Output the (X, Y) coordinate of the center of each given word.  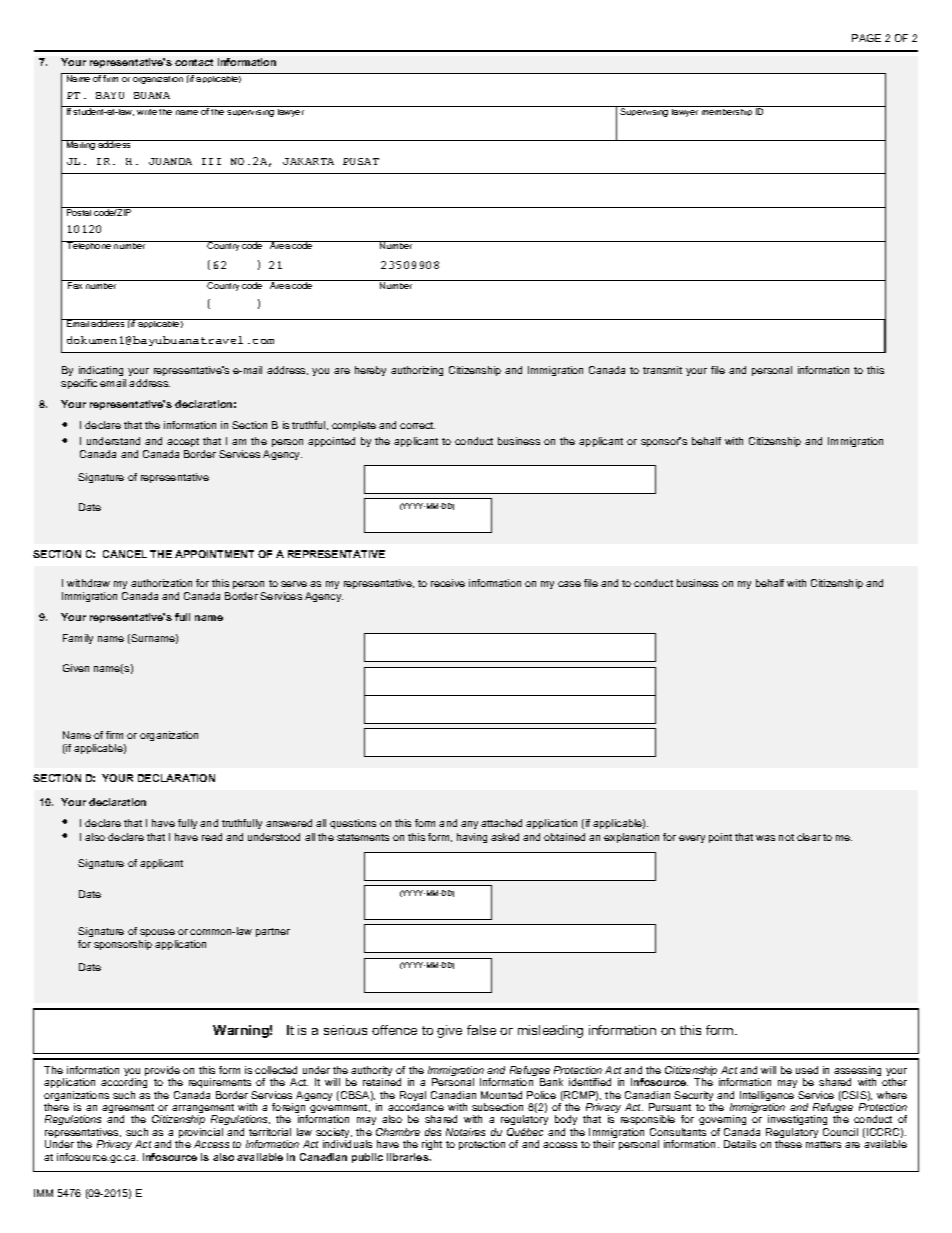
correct (417, 425)
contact (194, 62)
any (469, 825)
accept (183, 442)
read (212, 837)
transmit (662, 370)
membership (727, 112)
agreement (129, 1110)
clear (809, 837)
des (433, 1132)
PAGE (866, 38)
